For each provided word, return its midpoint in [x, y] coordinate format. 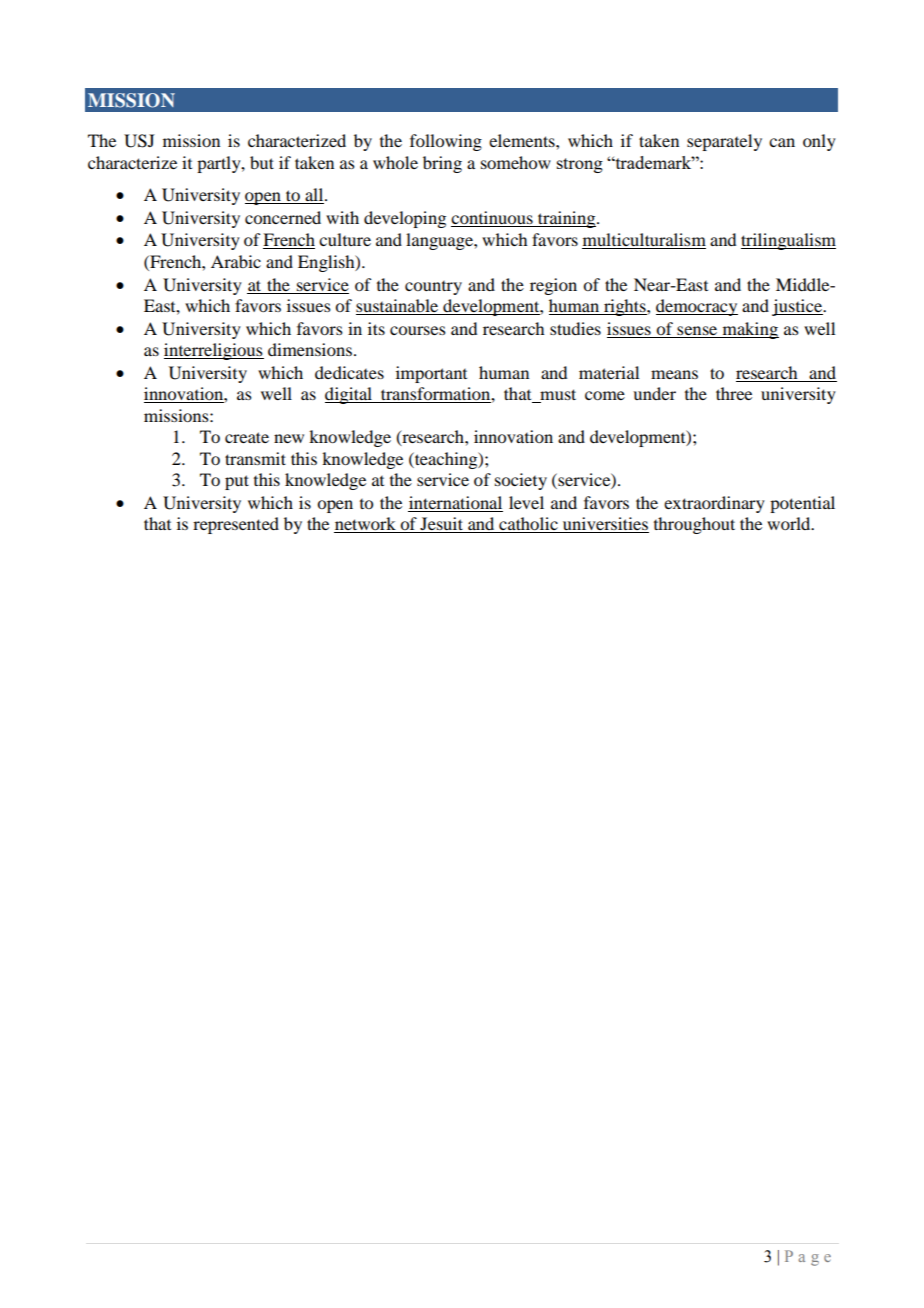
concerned [283, 217]
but [262, 162]
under [654, 393]
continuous [492, 217]
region [553, 286]
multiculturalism [644, 241]
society [521, 481]
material [609, 372]
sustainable [398, 307]
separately [724, 142]
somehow [516, 162]
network [366, 525]
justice [798, 307]
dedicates [349, 372]
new [289, 438]
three [734, 393]
